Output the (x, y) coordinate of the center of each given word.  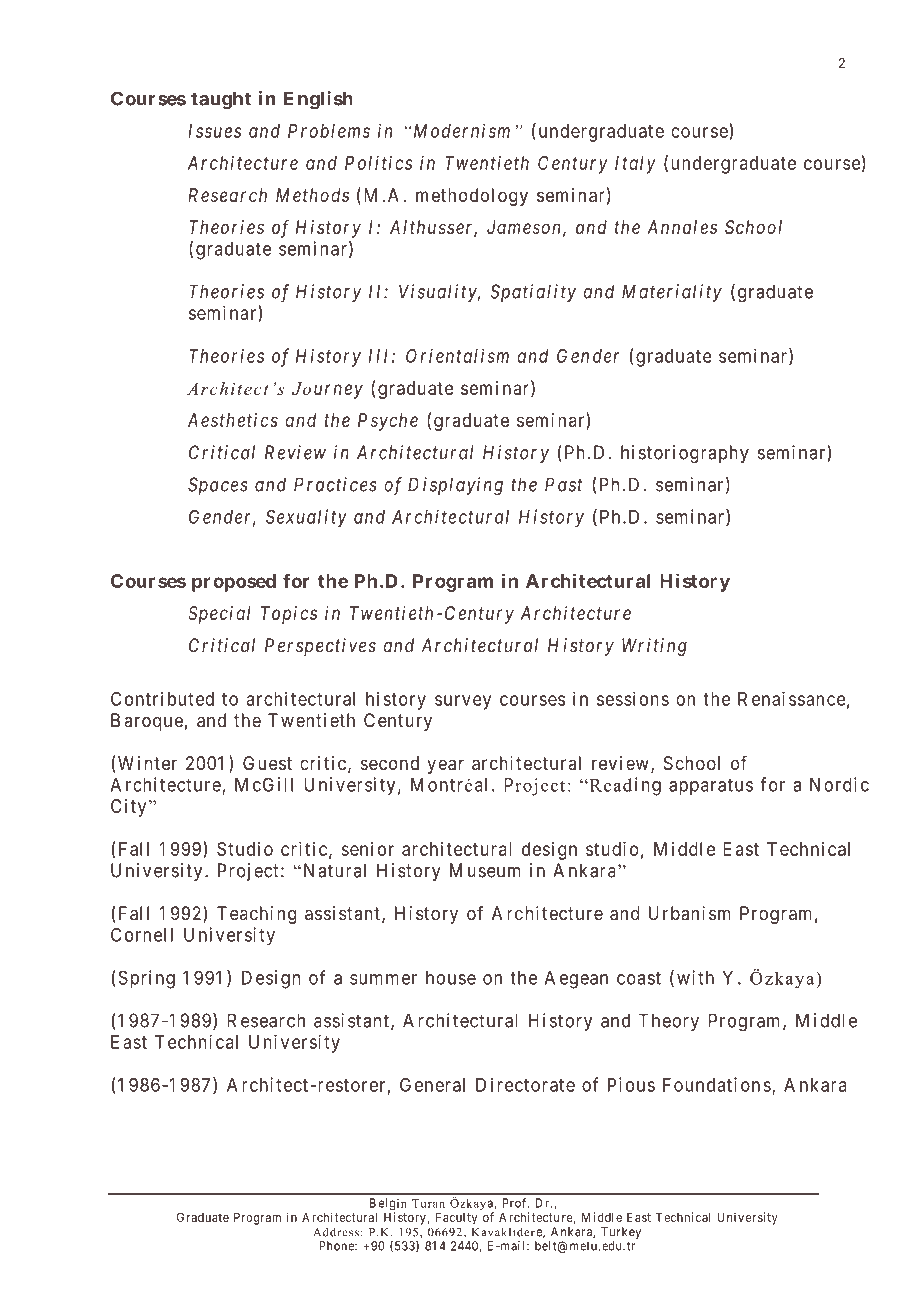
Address (336, 1232)
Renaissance (792, 698)
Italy (635, 165)
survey (463, 702)
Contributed (162, 698)
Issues (214, 131)
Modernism (460, 130)
